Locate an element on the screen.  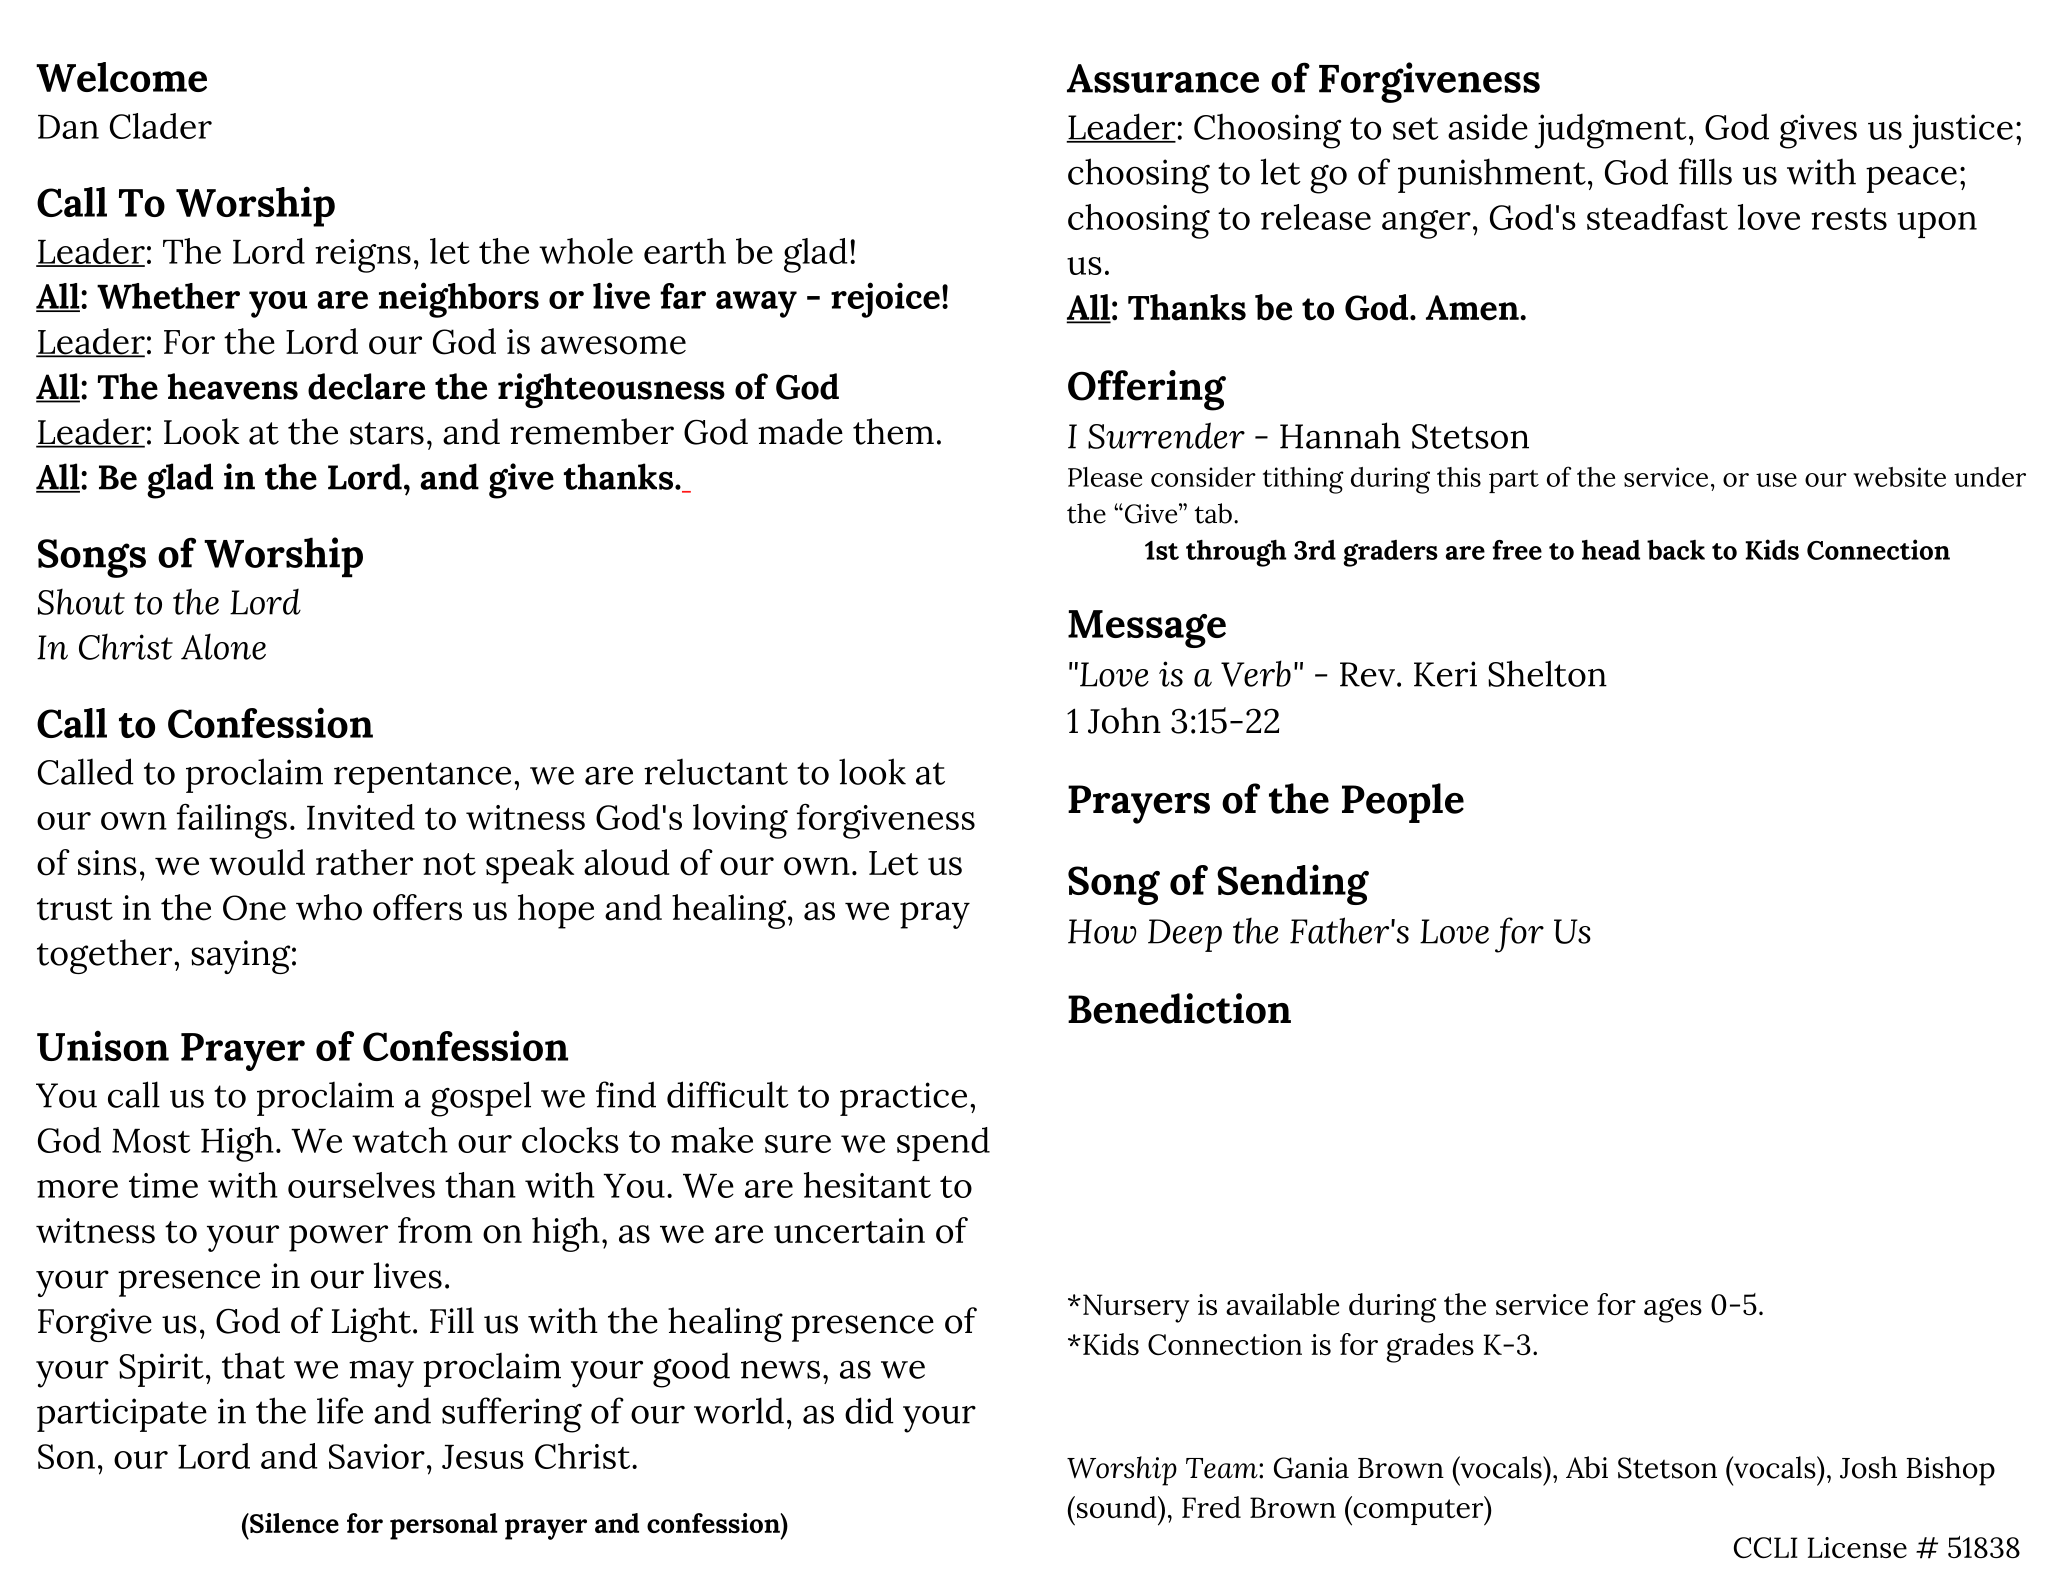
Please is located at coordinates (1105, 477).
